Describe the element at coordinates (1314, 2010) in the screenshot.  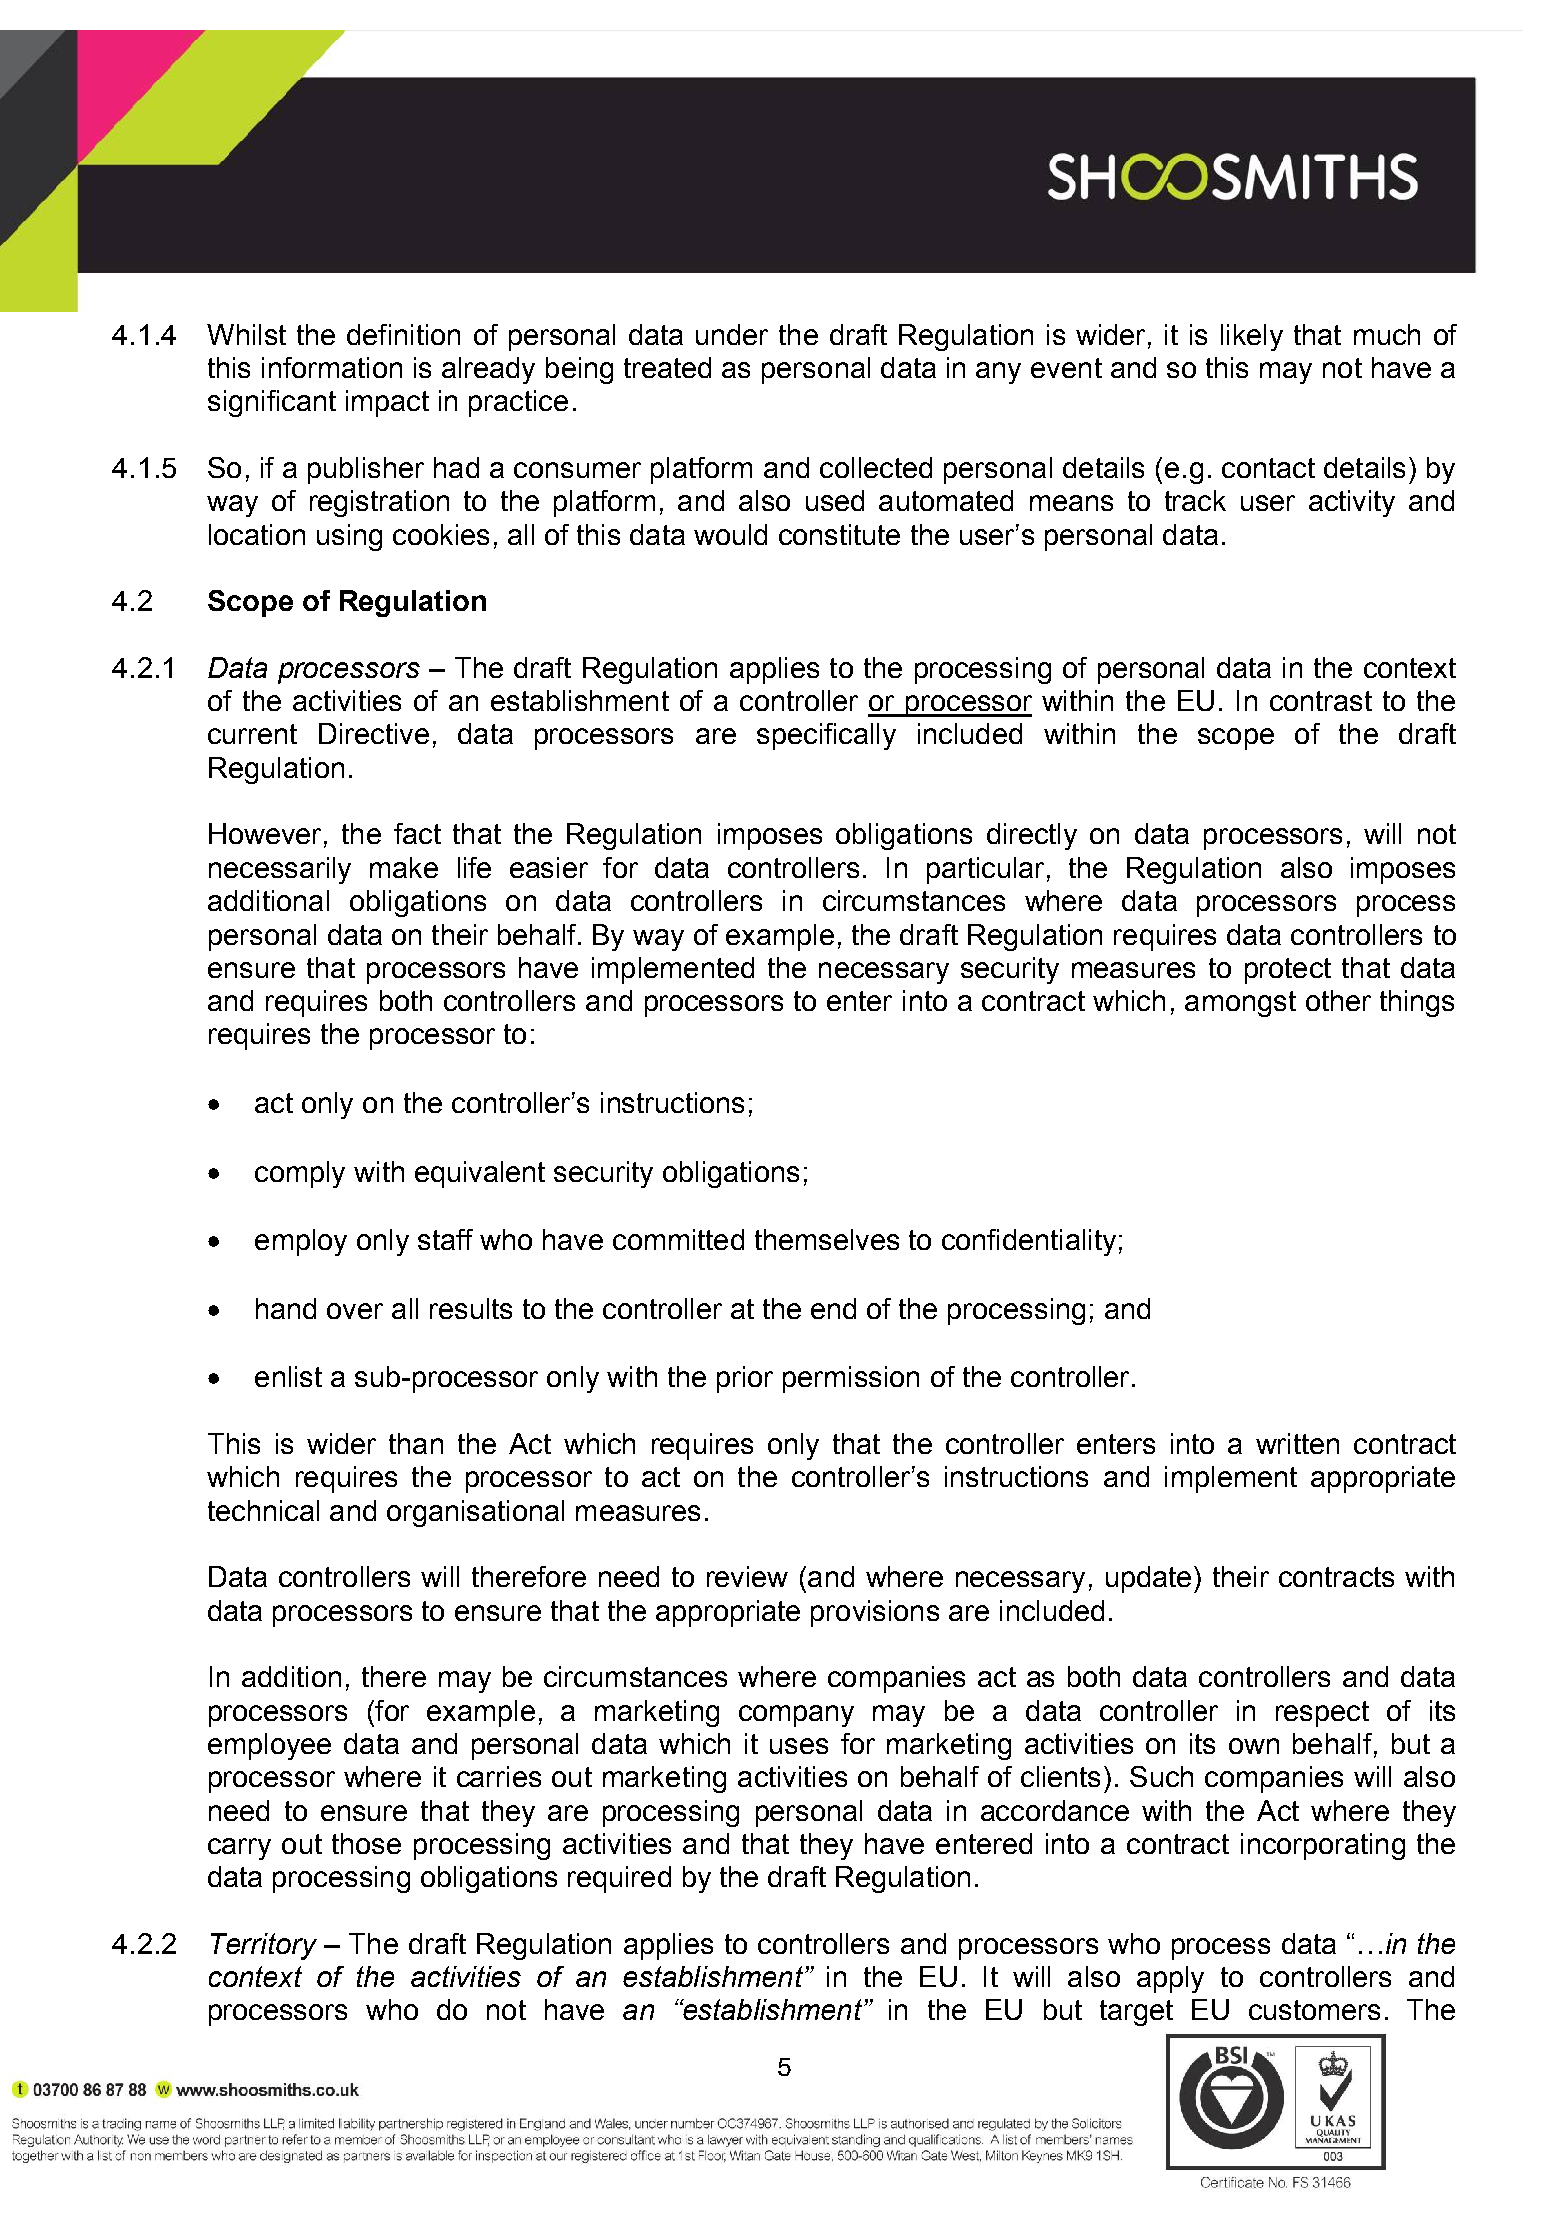
I see `customers` at that location.
